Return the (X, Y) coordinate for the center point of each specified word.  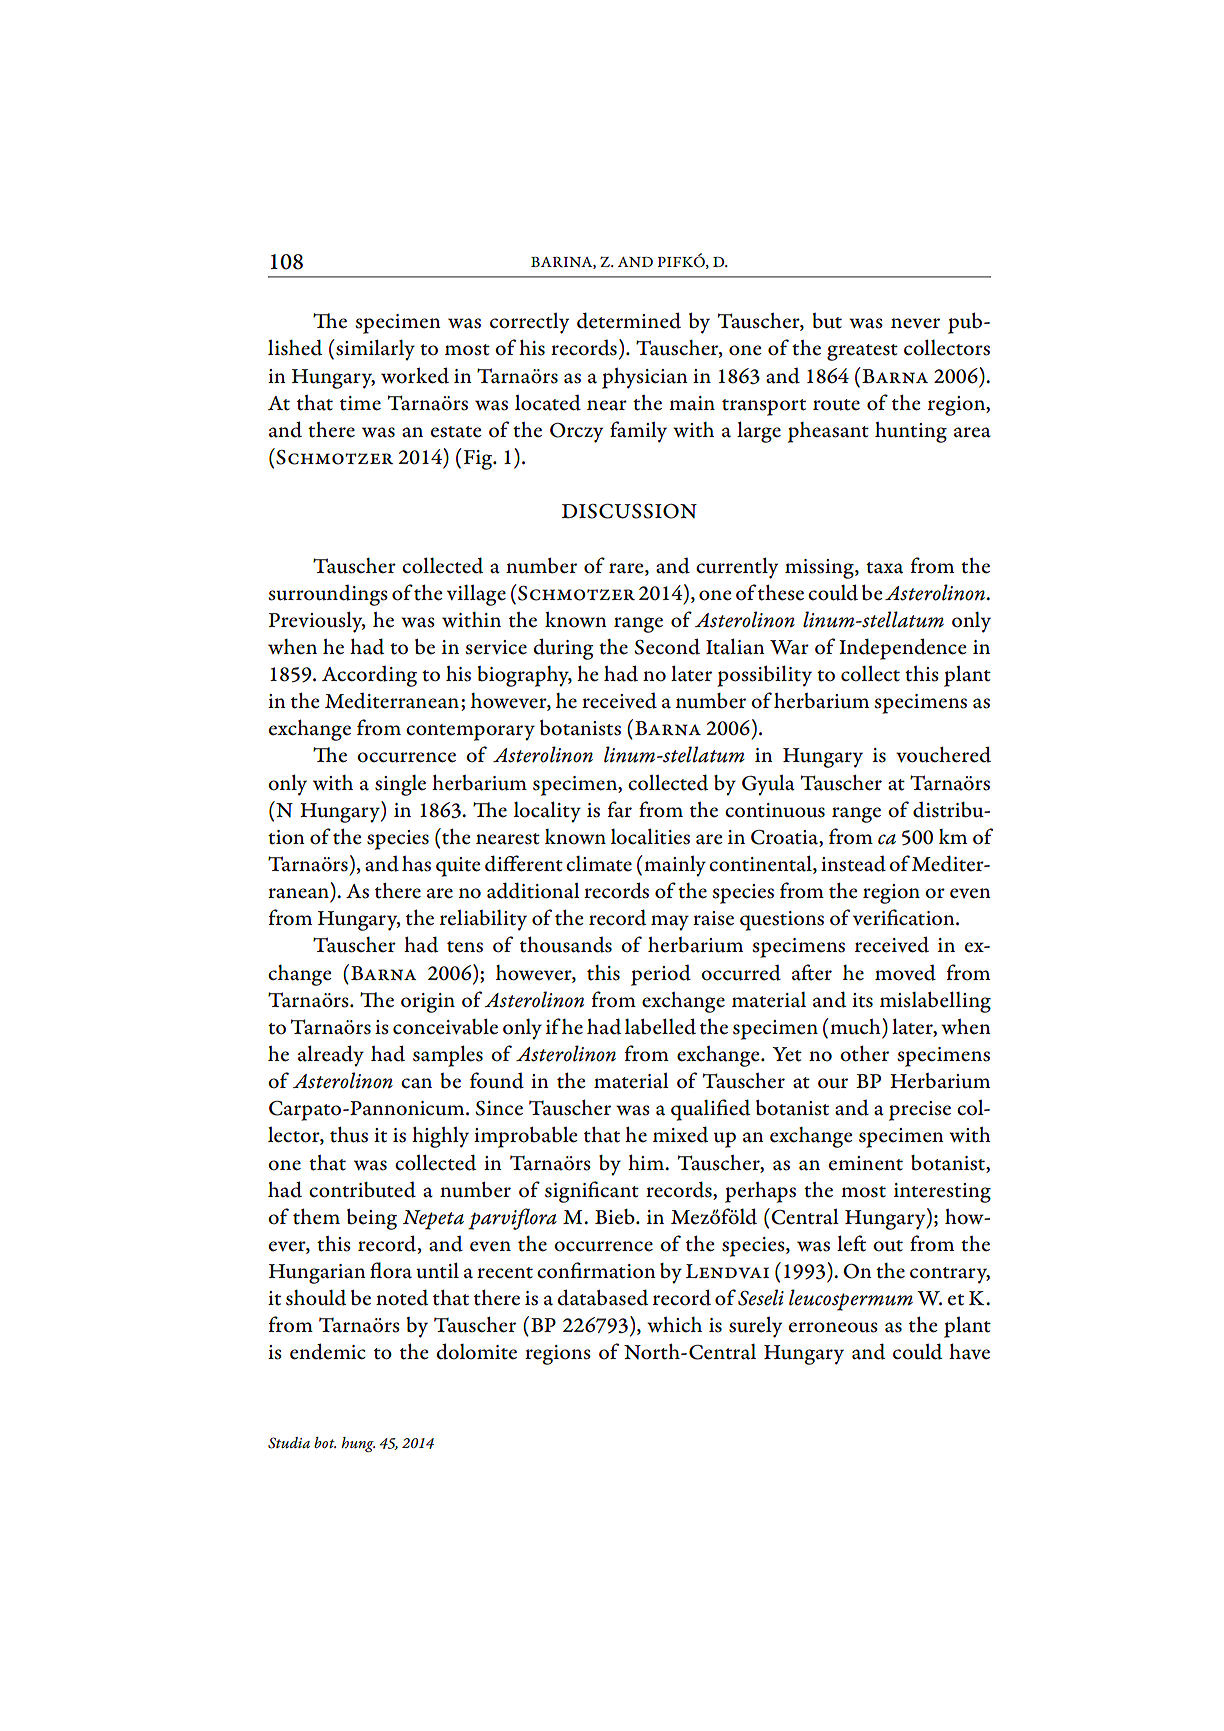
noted (402, 1297)
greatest (862, 352)
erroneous (833, 1327)
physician (644, 378)
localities (650, 836)
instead (853, 864)
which (674, 1324)
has (416, 864)
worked (415, 375)
